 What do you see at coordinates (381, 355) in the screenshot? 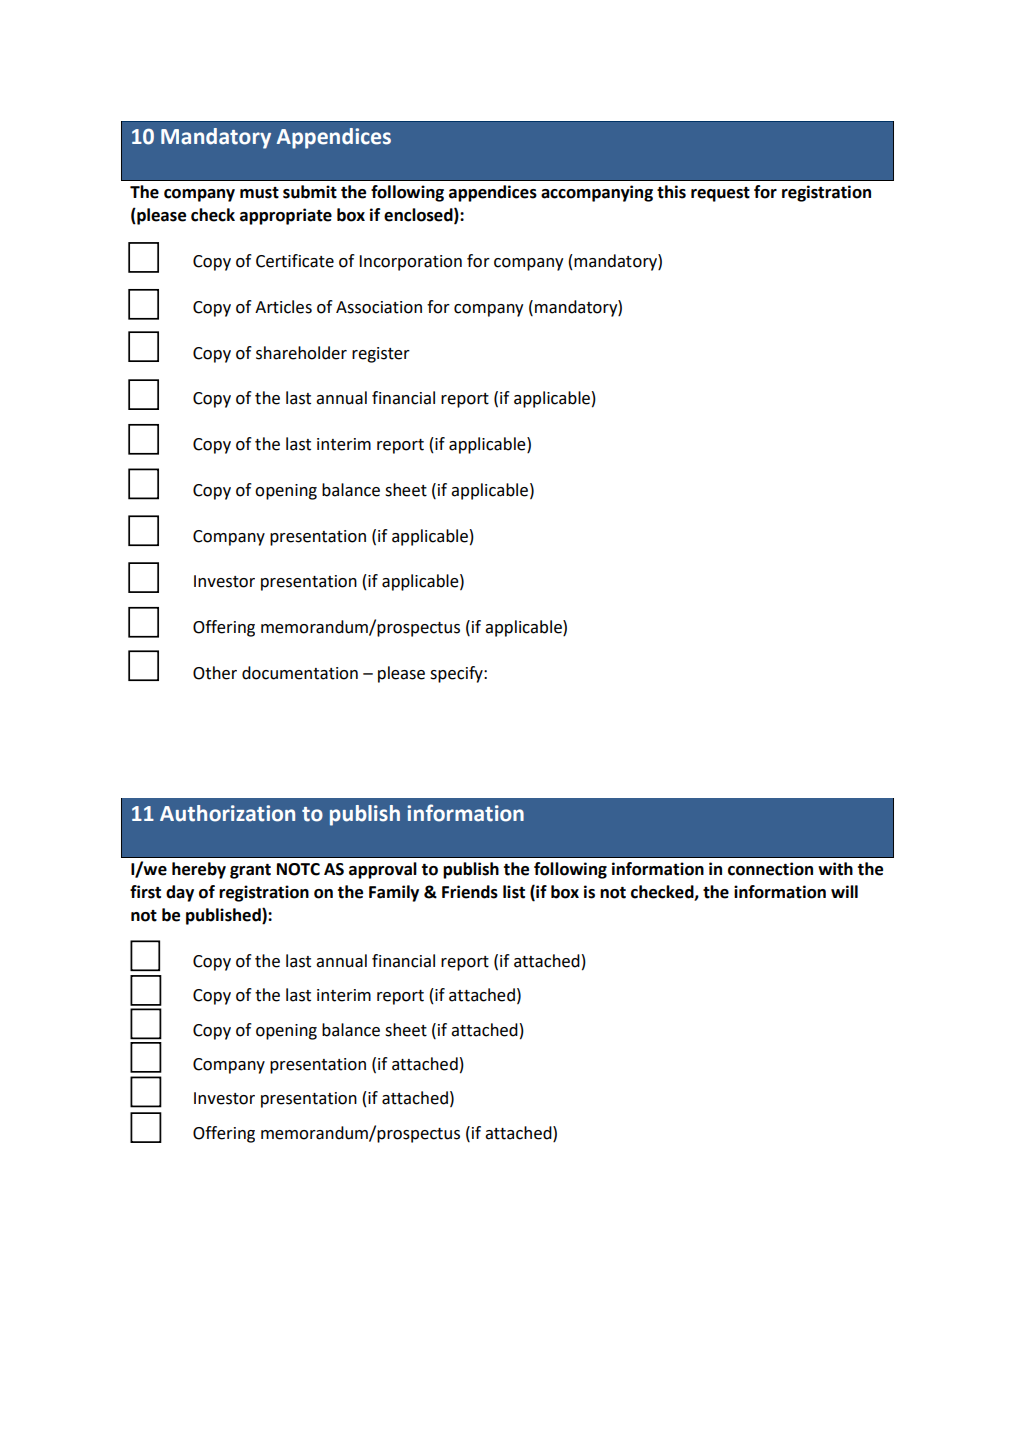
I see `register` at bounding box center [381, 355].
